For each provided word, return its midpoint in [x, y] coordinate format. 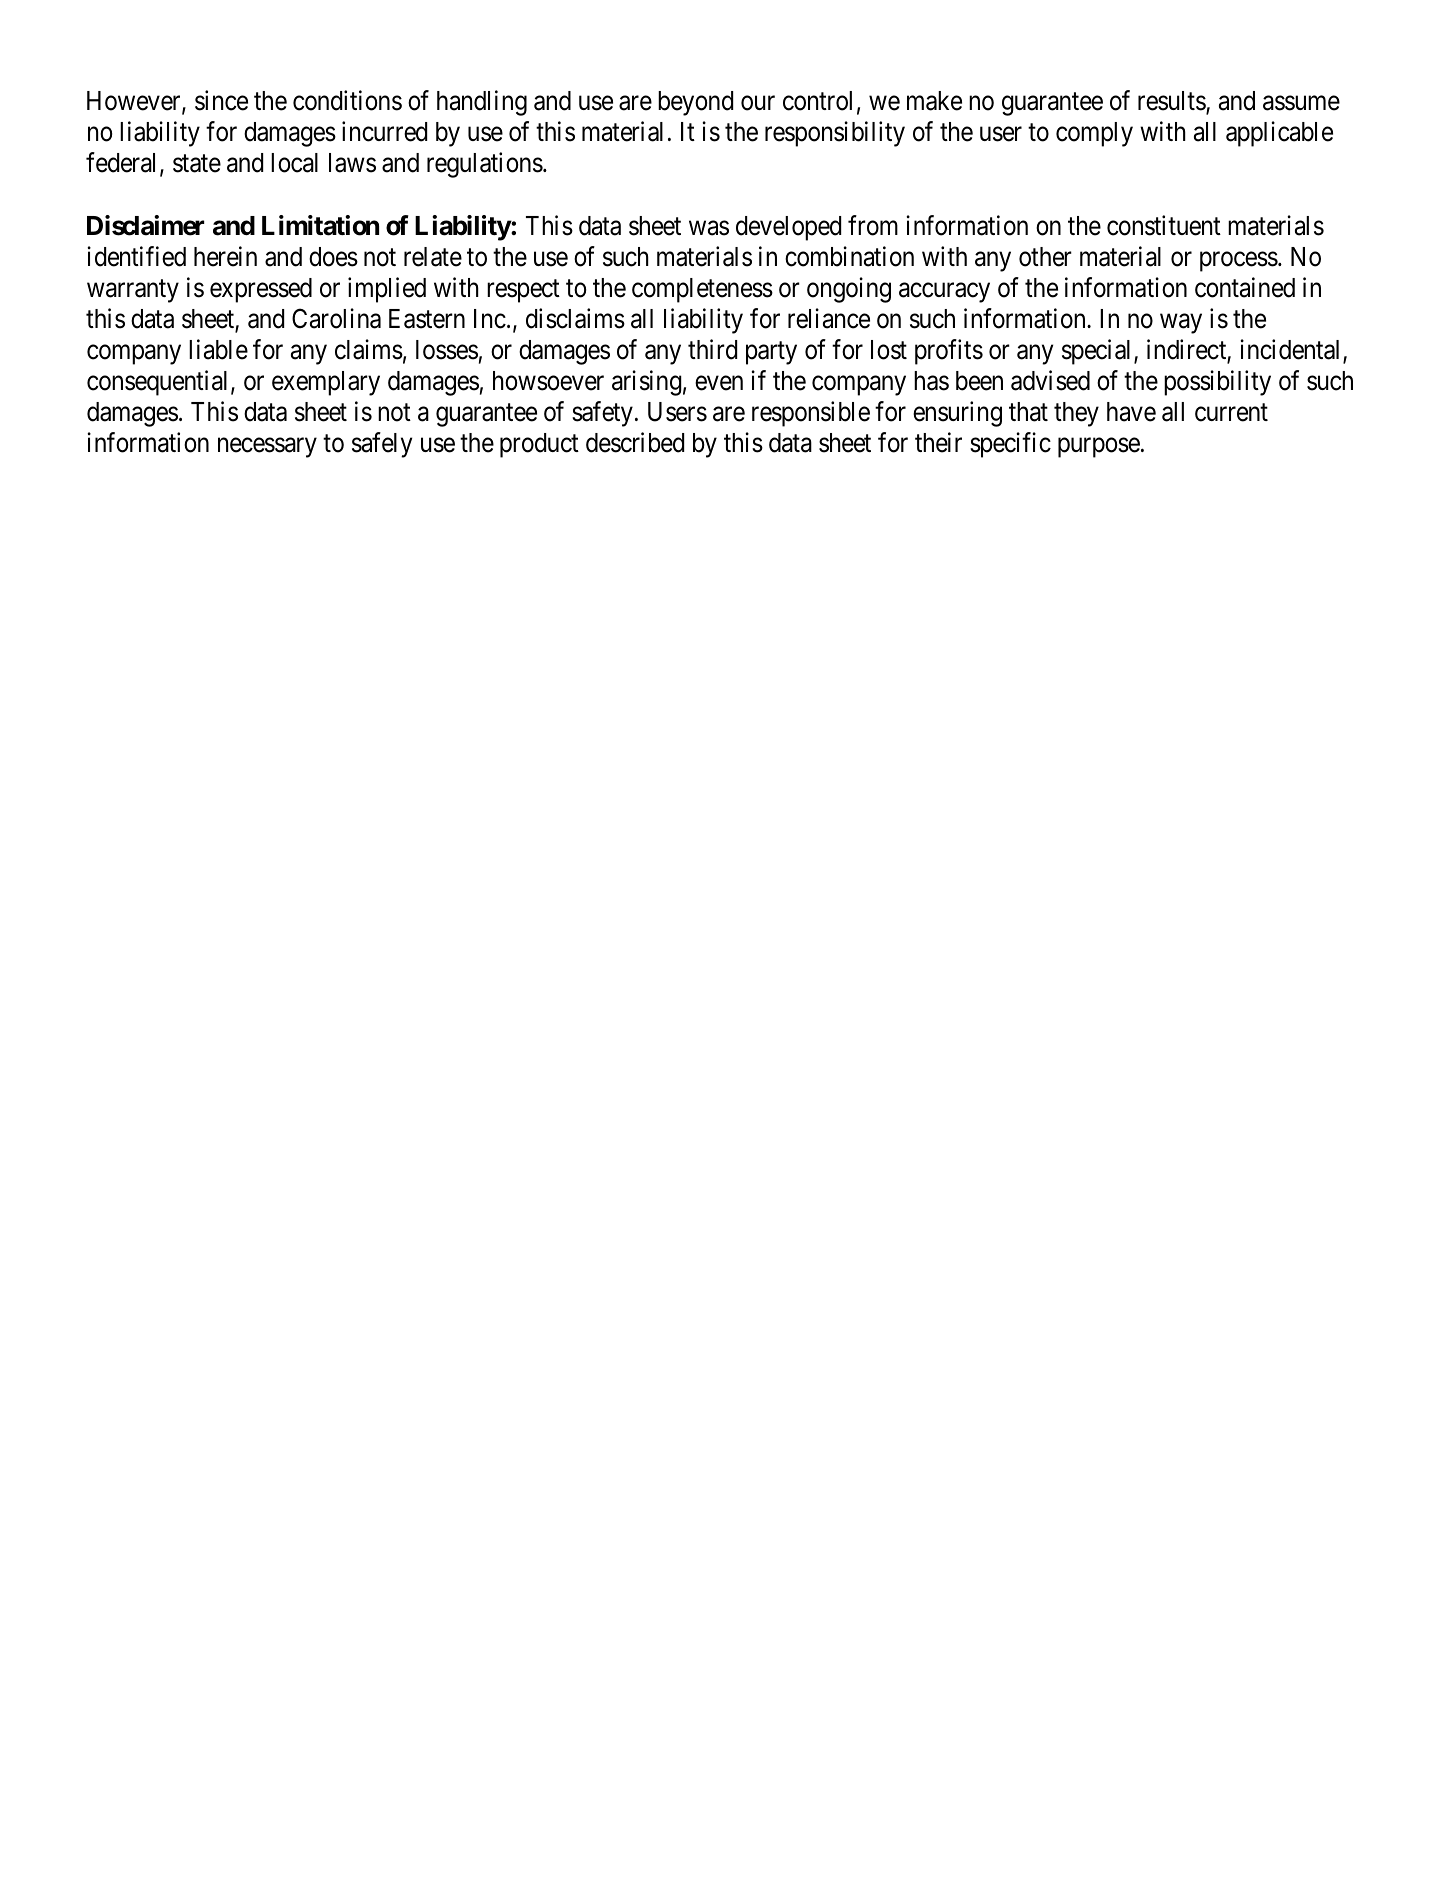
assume [1301, 103]
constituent [1164, 225]
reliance [829, 318]
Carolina [336, 318]
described [635, 442]
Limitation [320, 225]
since [221, 100]
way [1181, 324]
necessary [267, 448]
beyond [695, 103]
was [709, 228]
